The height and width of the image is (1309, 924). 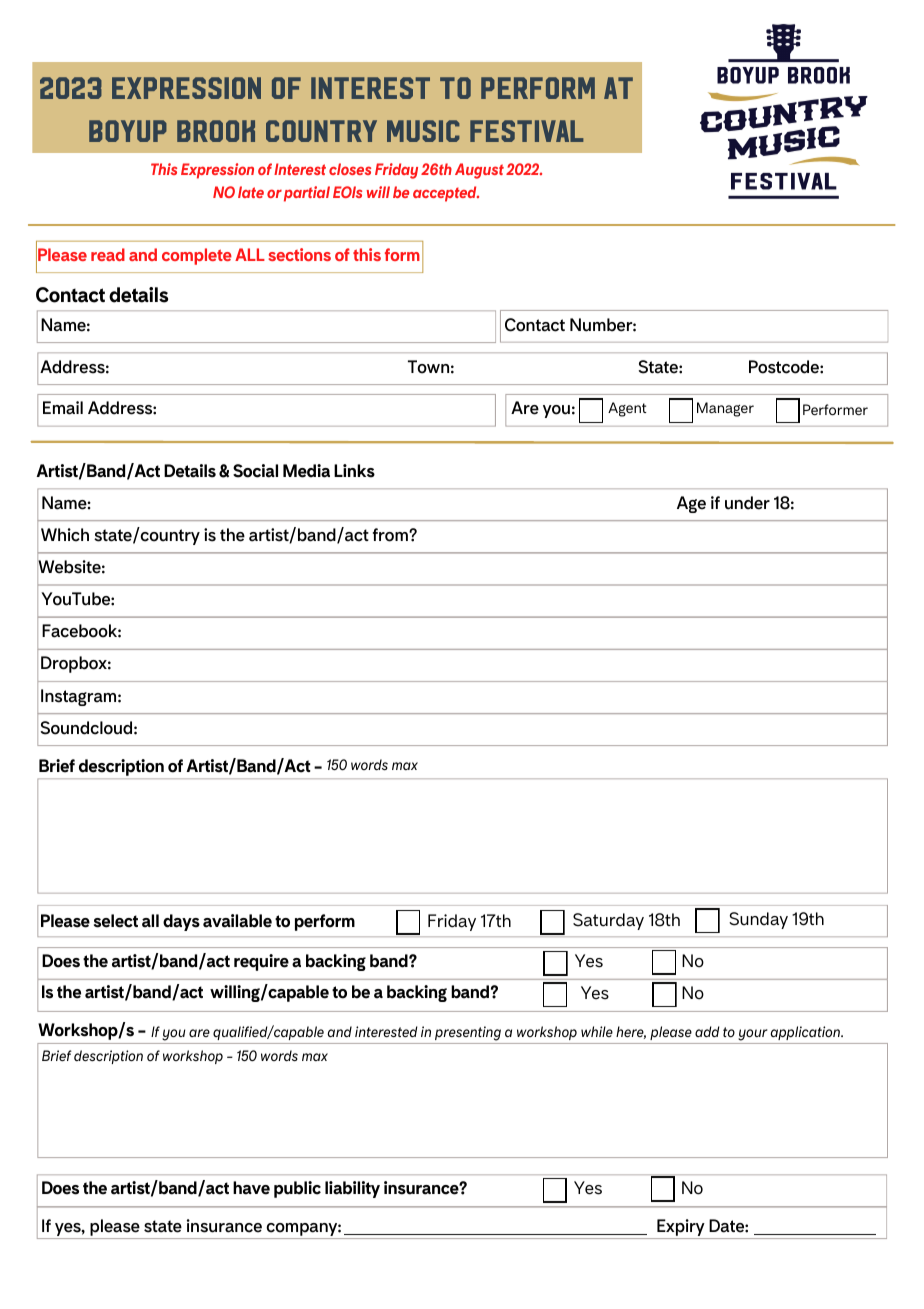 I want to click on Which, so click(x=65, y=535).
